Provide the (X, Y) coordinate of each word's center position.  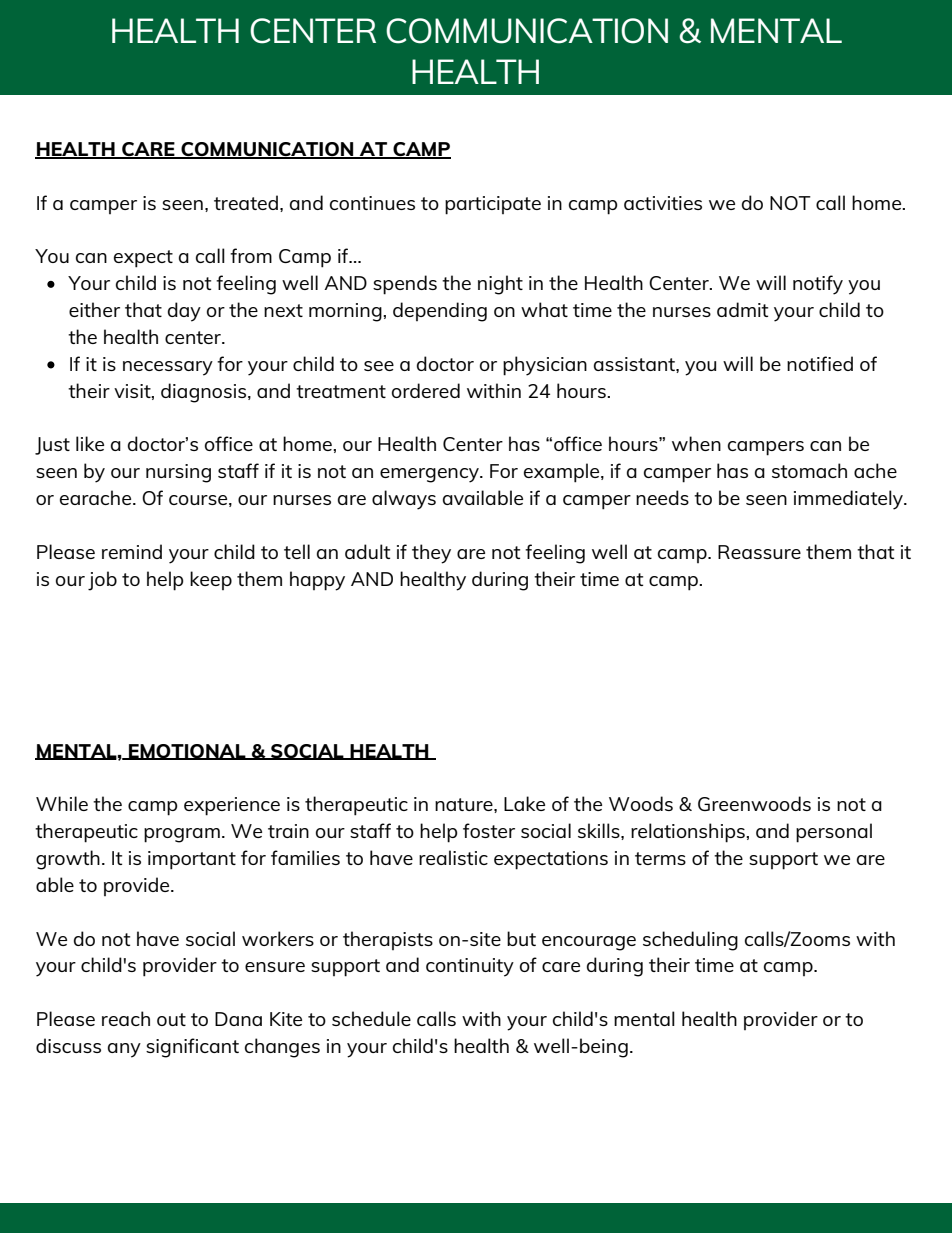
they (431, 554)
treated (246, 202)
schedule (371, 1018)
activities (663, 203)
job (102, 581)
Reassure (759, 552)
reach (126, 1018)
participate (493, 205)
